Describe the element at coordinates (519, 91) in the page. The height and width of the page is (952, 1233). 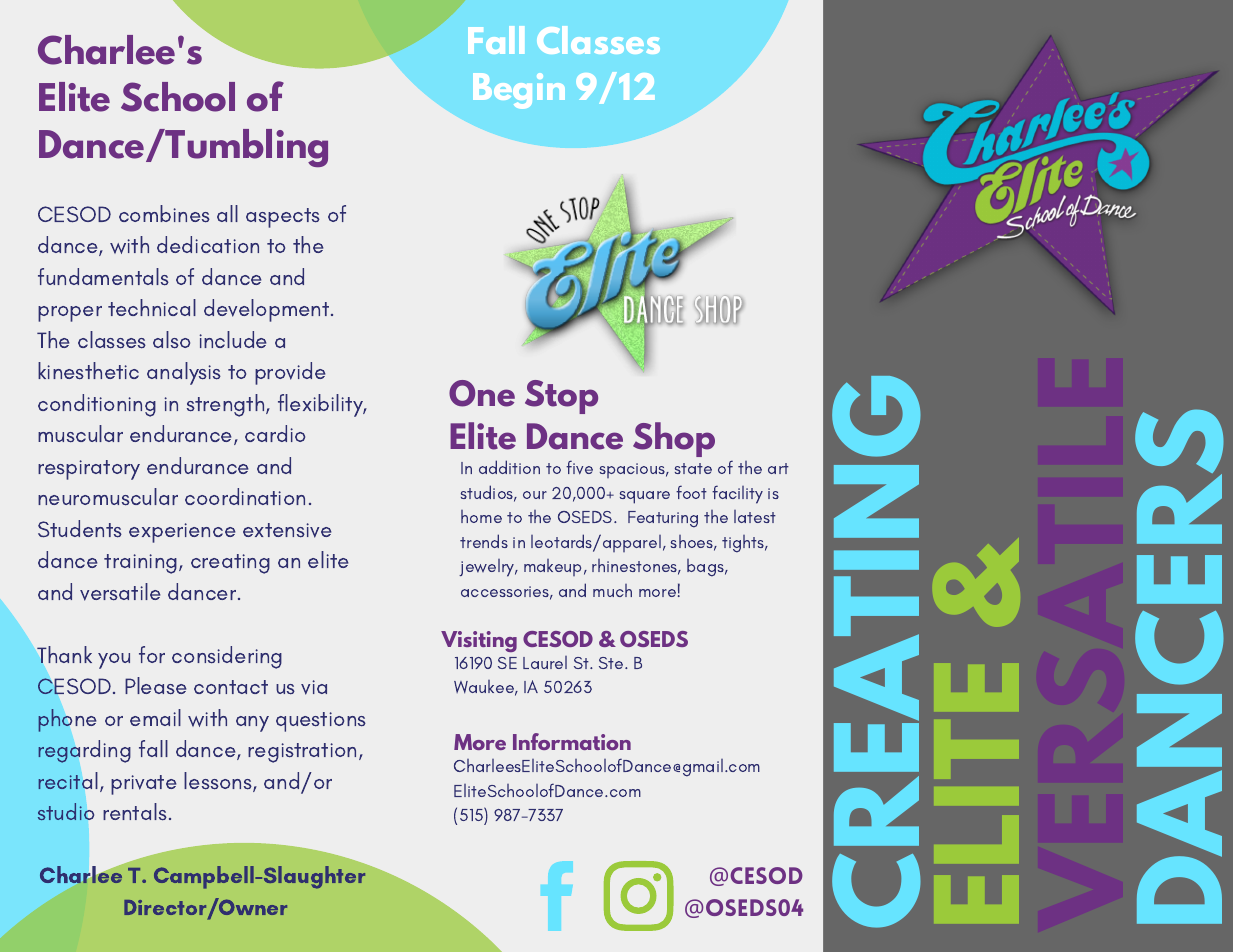
I see `Begin` at that location.
